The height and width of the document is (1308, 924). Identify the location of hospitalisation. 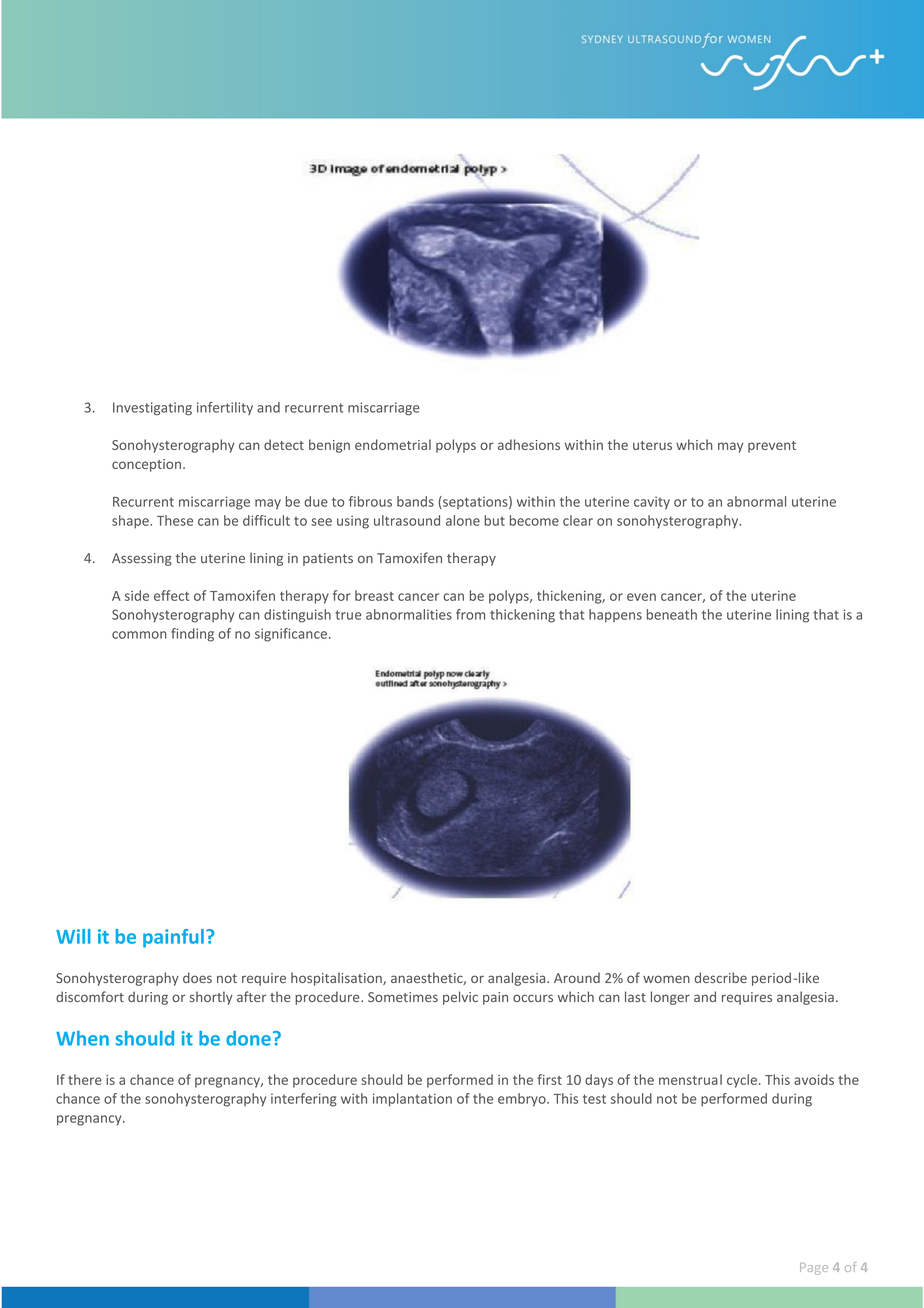
(337, 979).
